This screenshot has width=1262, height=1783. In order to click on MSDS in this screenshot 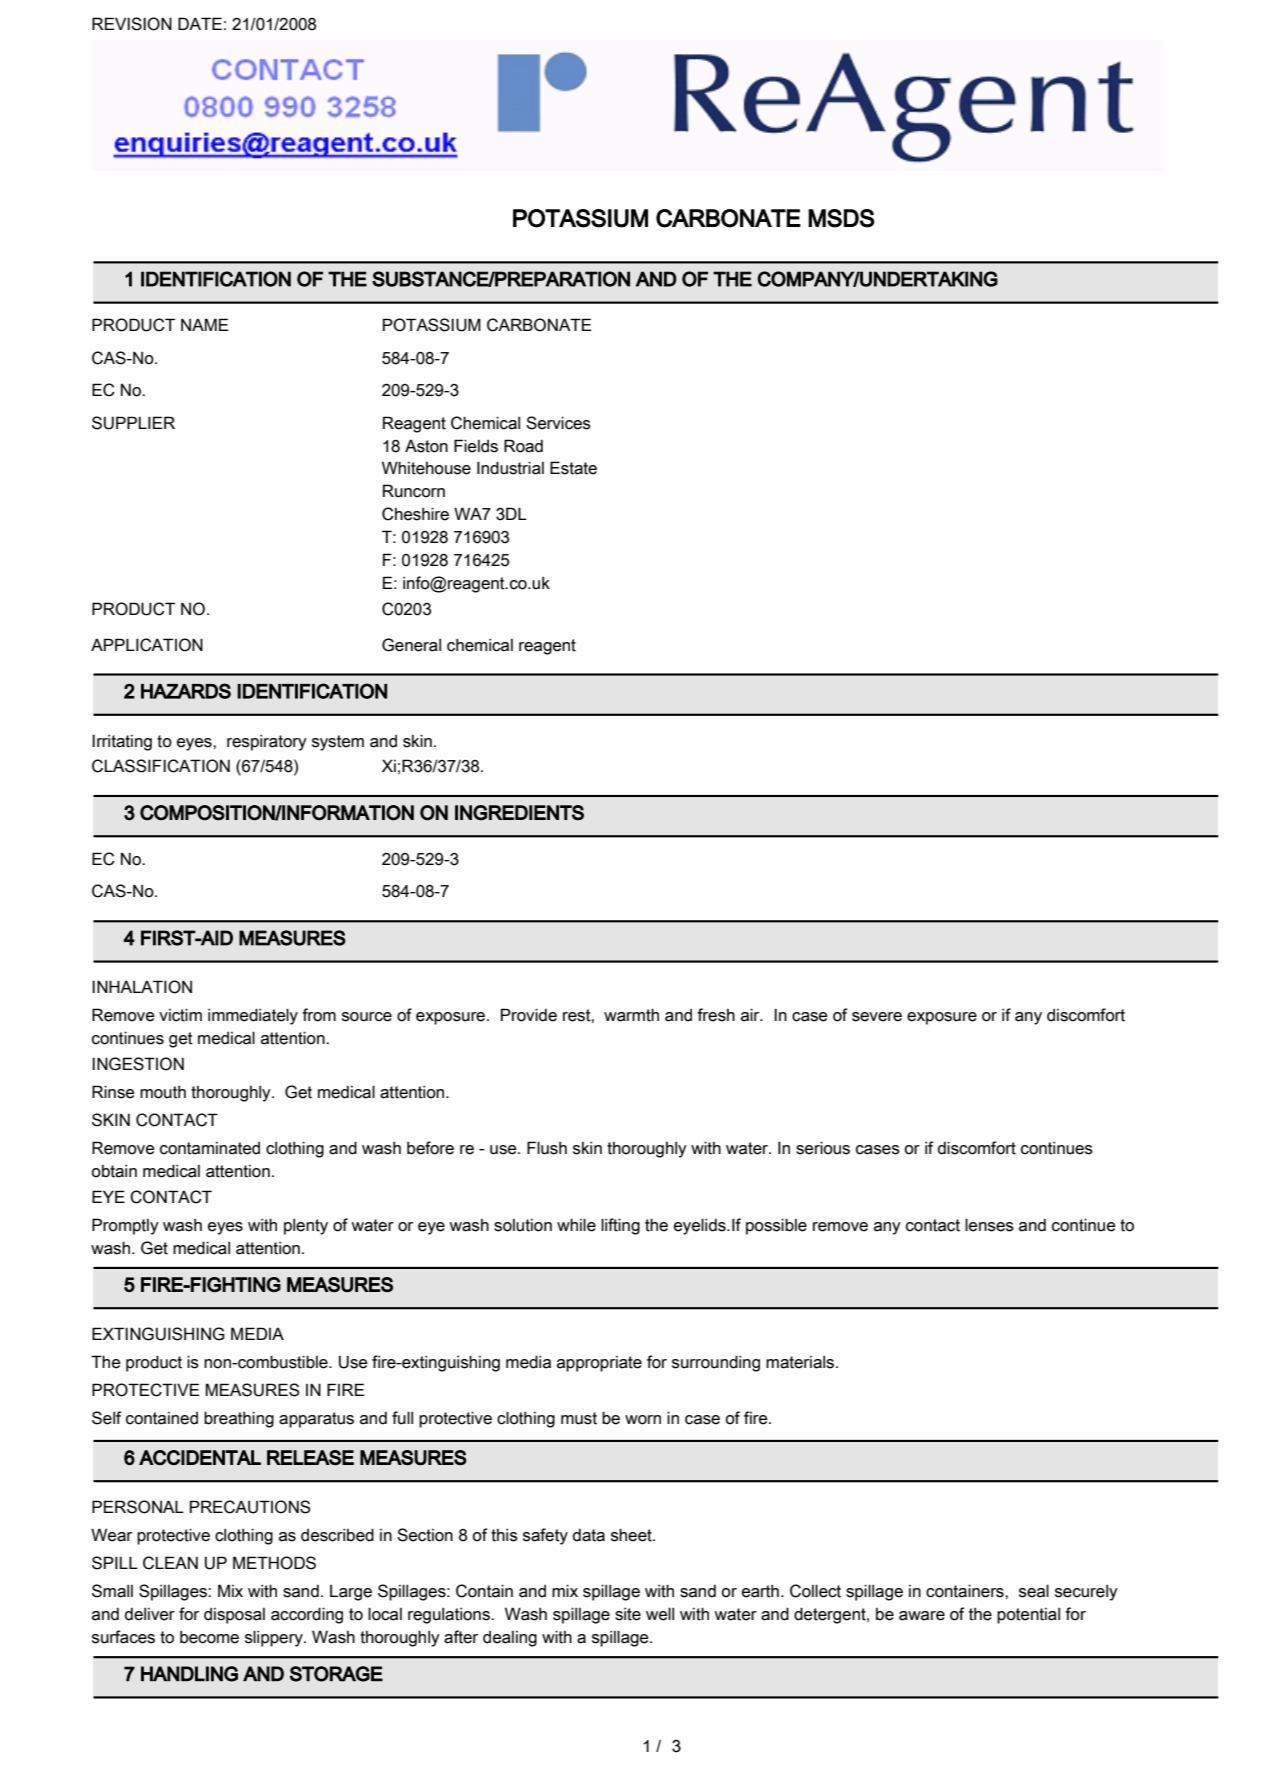, I will do `click(841, 218)`.
